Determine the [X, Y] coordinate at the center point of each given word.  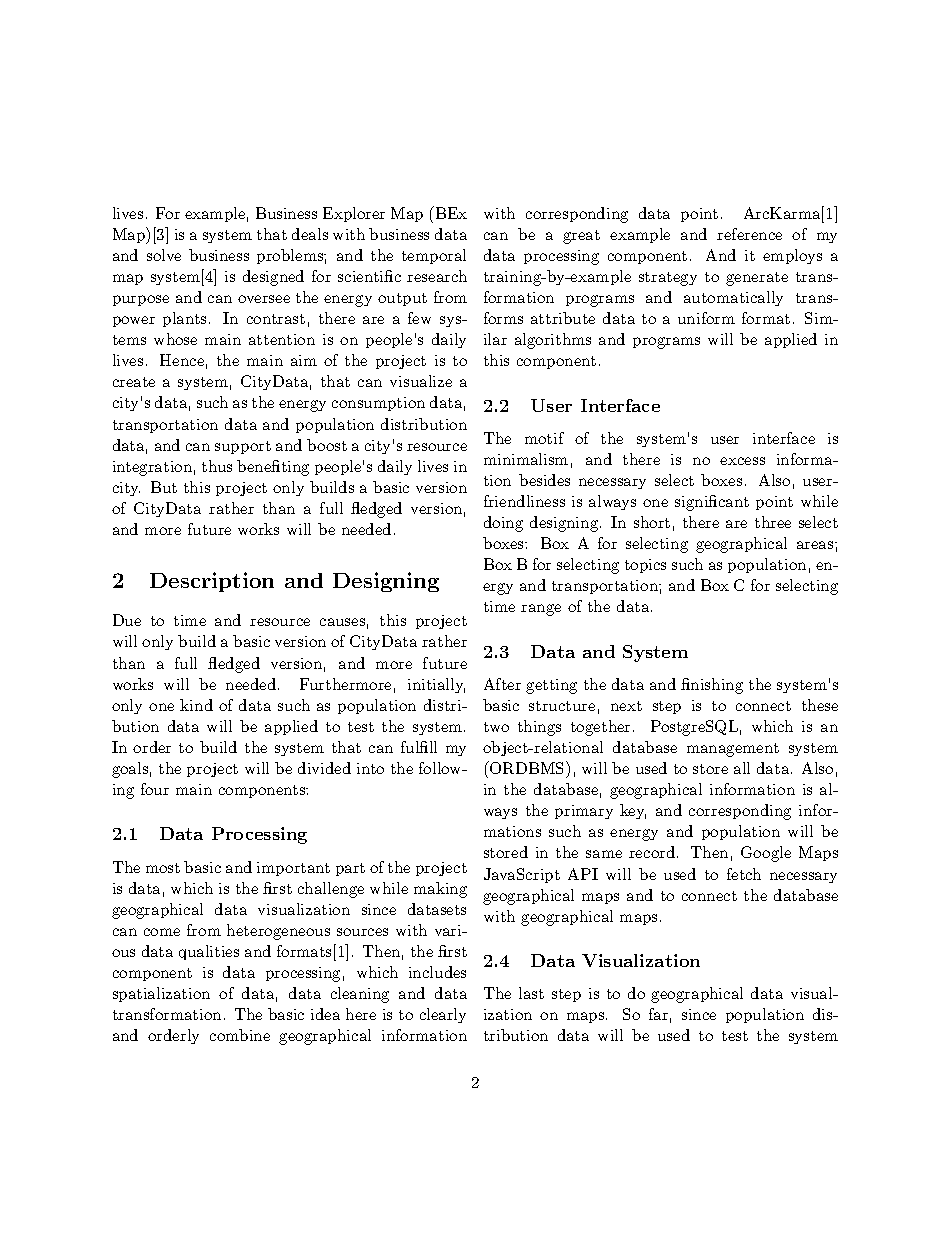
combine [240, 1035]
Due [127, 620]
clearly [443, 1015]
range [541, 610]
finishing [712, 686]
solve [164, 255]
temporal [434, 256]
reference [749, 234]
